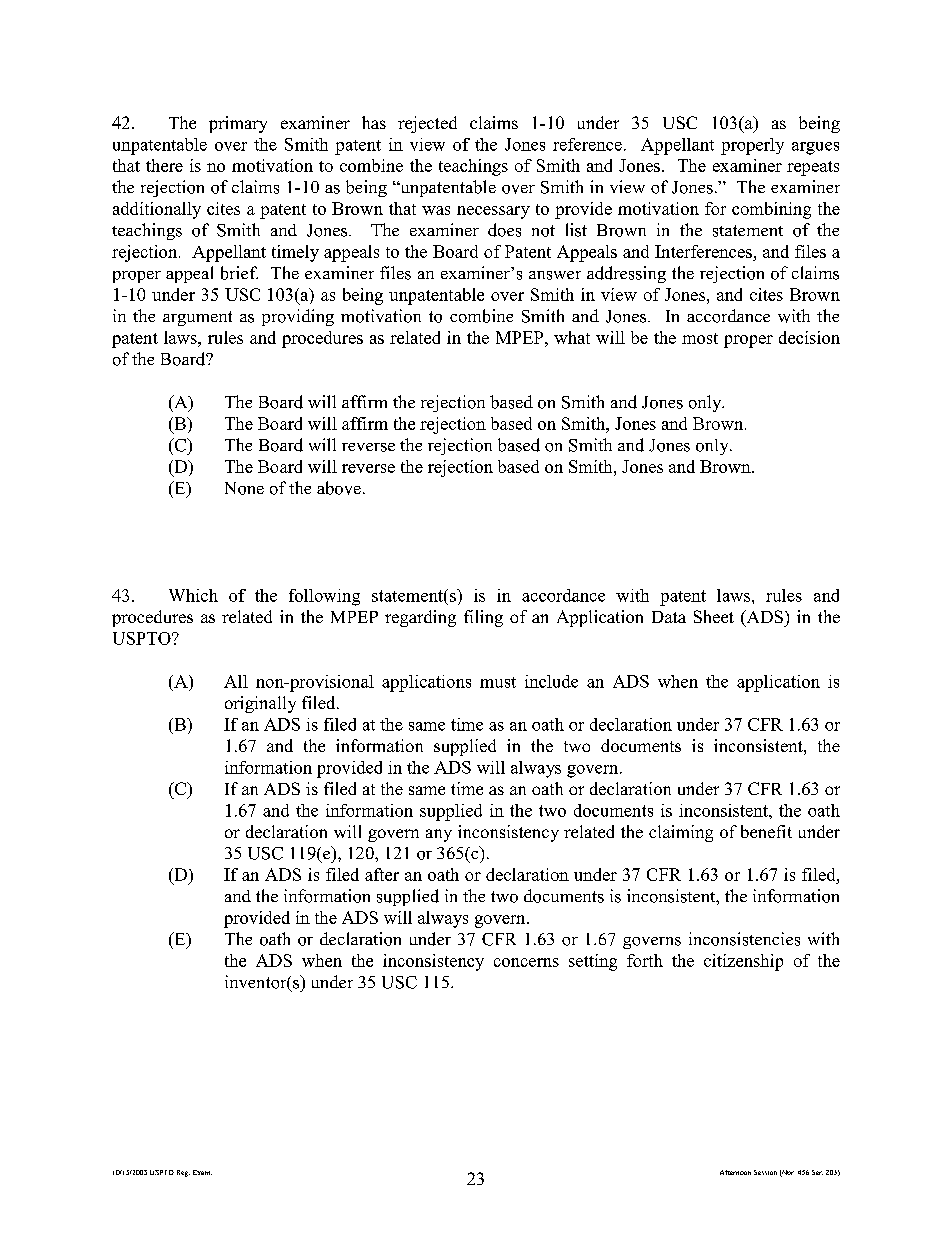  I want to click on originally, so click(260, 704).
